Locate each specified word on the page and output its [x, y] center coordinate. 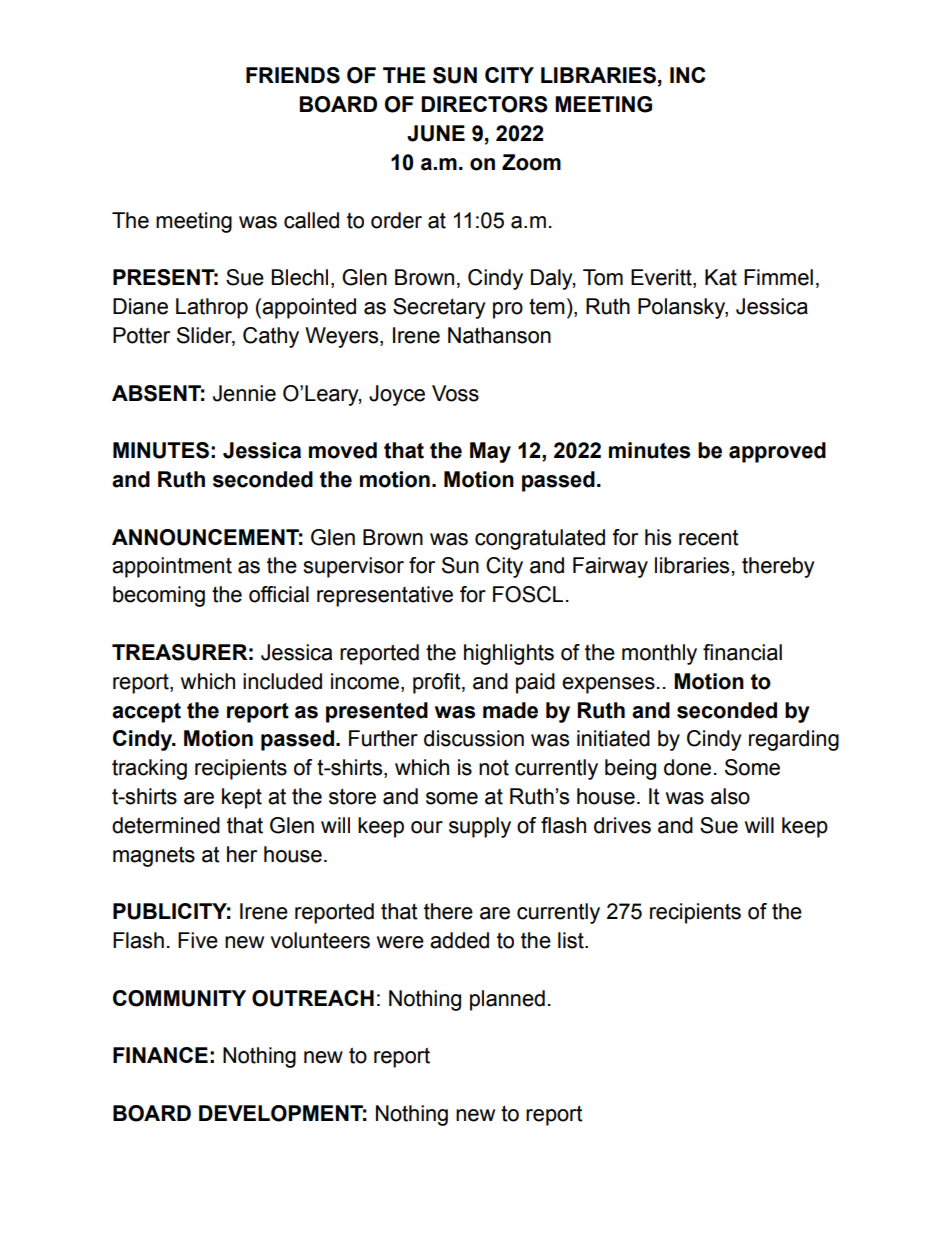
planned [507, 1000]
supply [480, 827]
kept [242, 798]
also [730, 796]
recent [709, 537]
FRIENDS [293, 75]
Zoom [531, 162]
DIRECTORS [484, 104]
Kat [721, 277]
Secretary [439, 308]
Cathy [271, 337]
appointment [172, 567]
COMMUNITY [179, 998]
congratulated [540, 539]
